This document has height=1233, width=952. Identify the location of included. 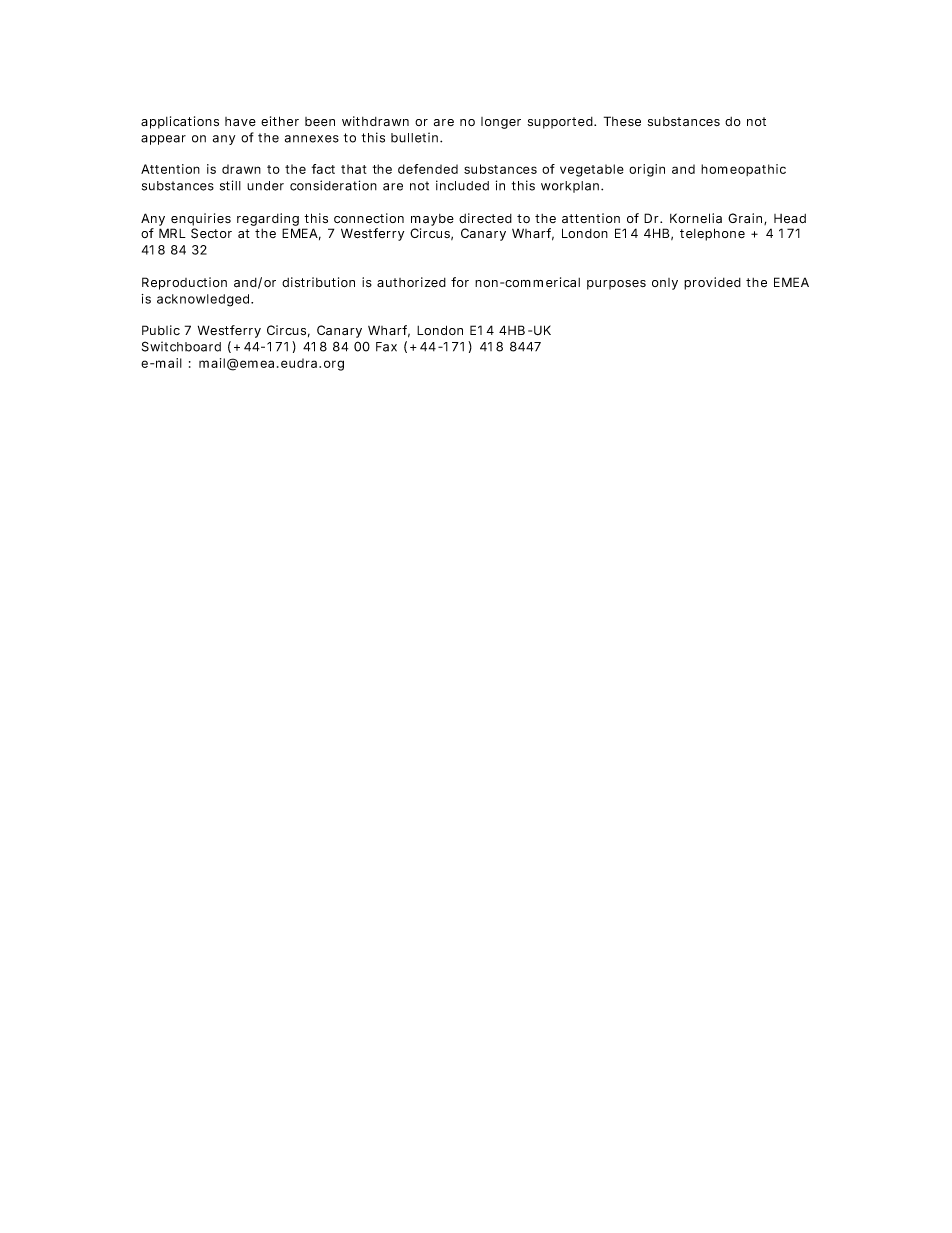
(462, 185).
